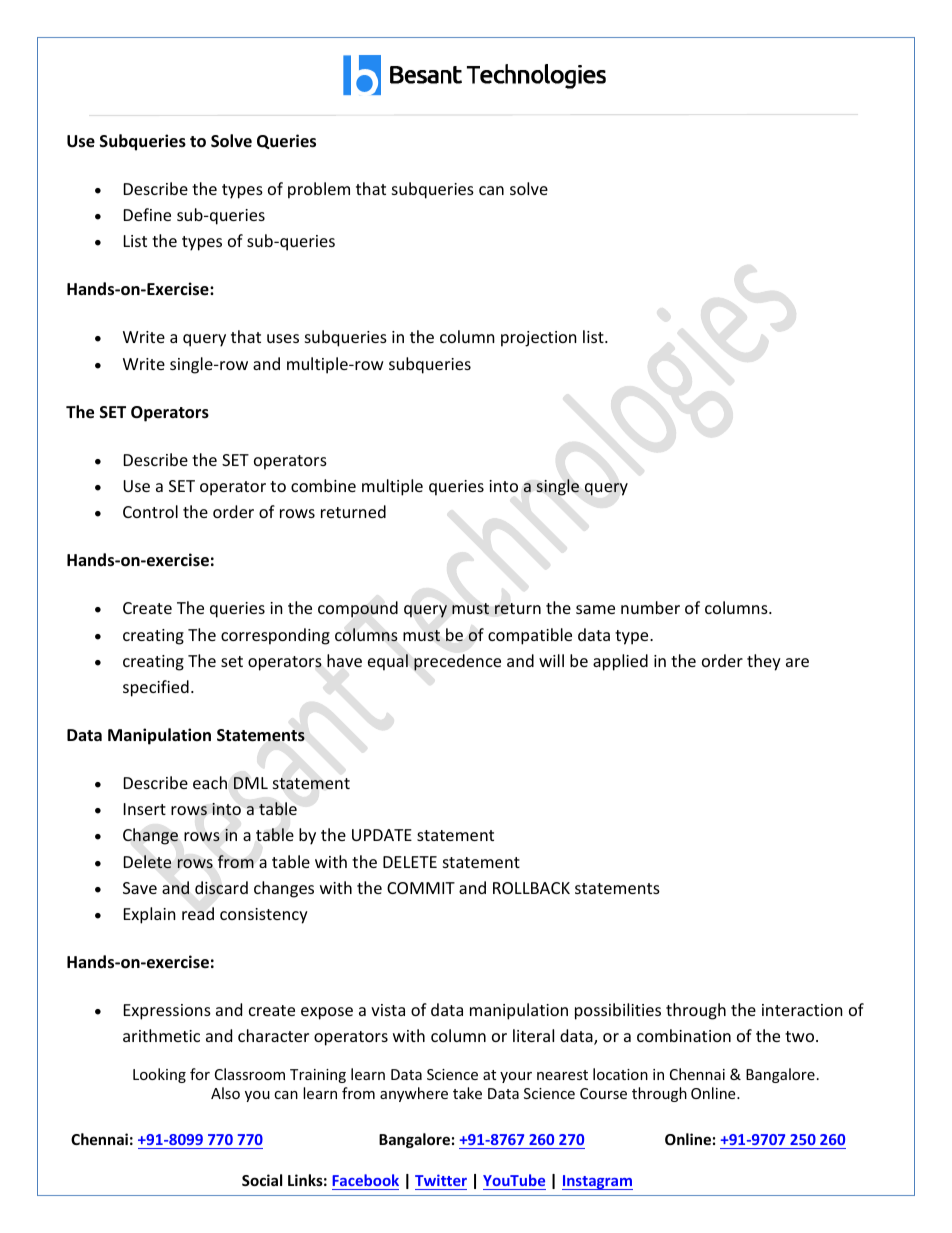  What do you see at coordinates (319, 190) in the screenshot?
I see `problem` at bounding box center [319, 190].
